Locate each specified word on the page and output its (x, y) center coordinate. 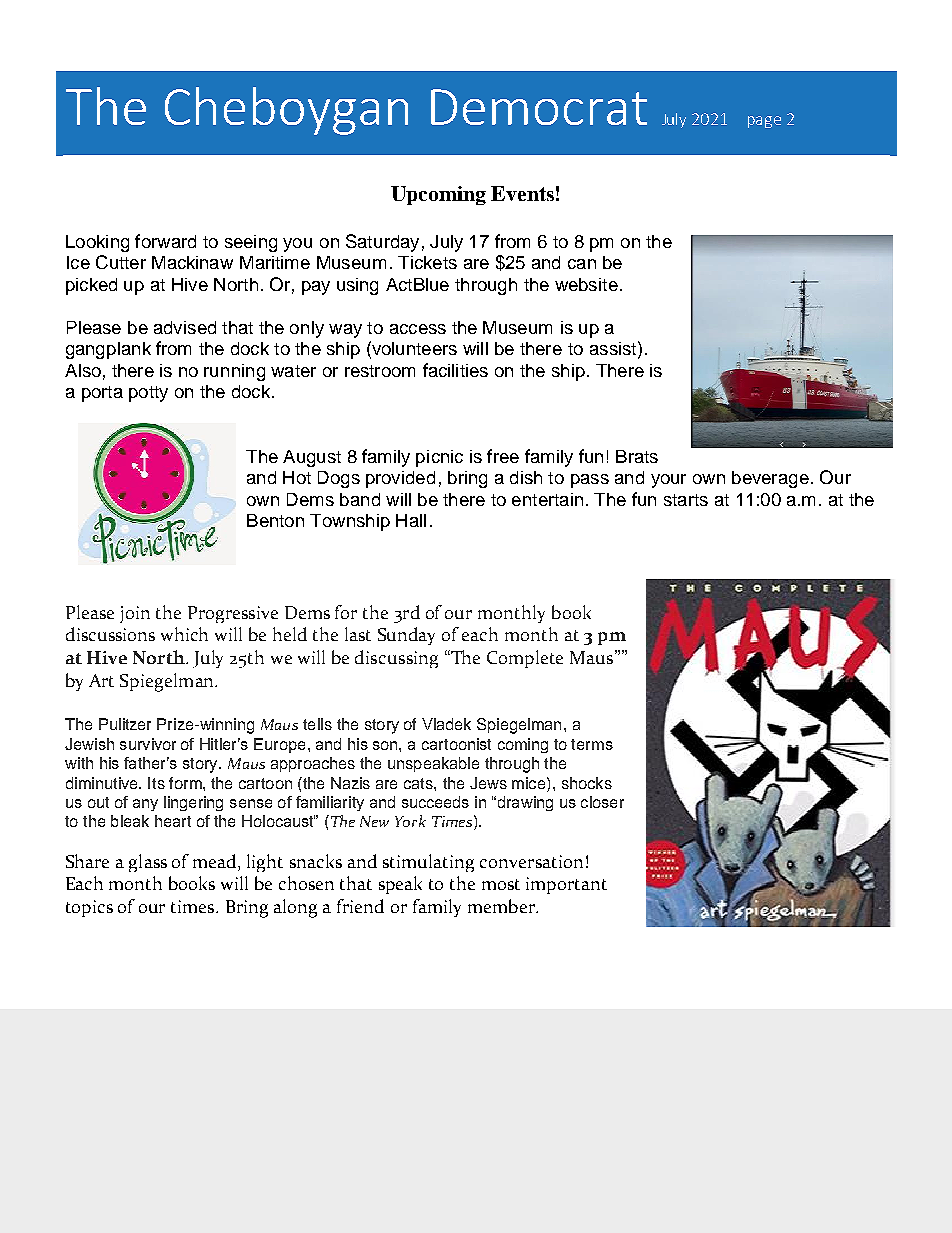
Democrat (539, 107)
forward (165, 241)
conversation (531, 861)
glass (148, 863)
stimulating (428, 863)
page (764, 122)
